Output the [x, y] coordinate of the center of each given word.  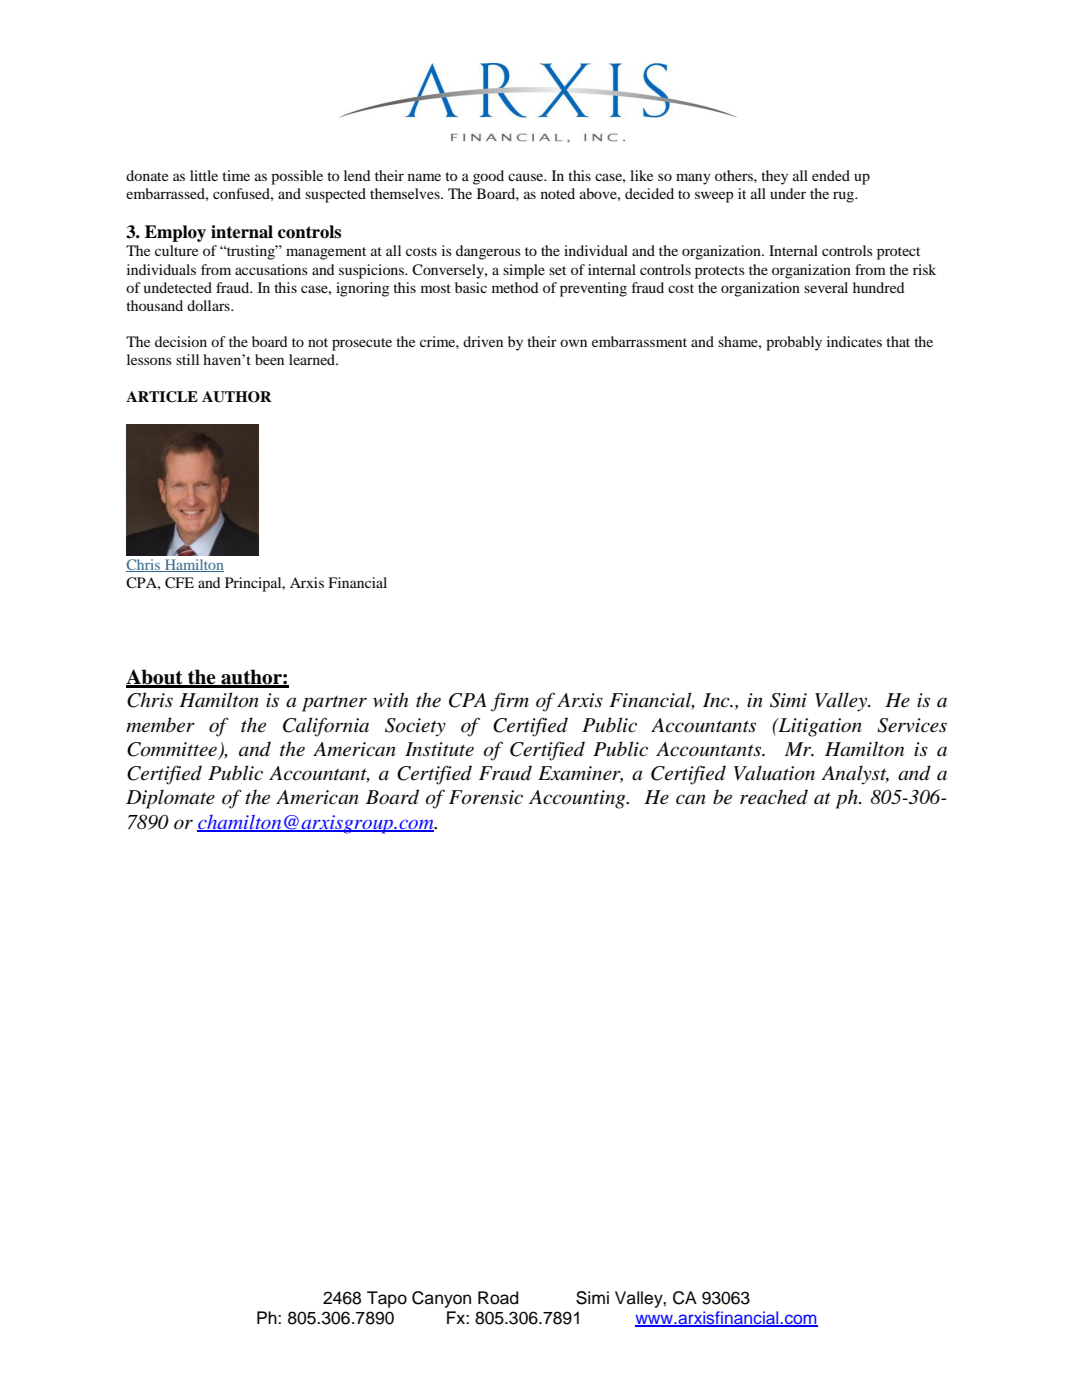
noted [558, 193]
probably [794, 343]
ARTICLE [162, 397]
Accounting [578, 799]
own [573, 343]
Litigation [819, 727]
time [236, 175]
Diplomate [170, 799]
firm [510, 702]
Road [498, 1298]
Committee [173, 750]
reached [774, 797]
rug [844, 197]
